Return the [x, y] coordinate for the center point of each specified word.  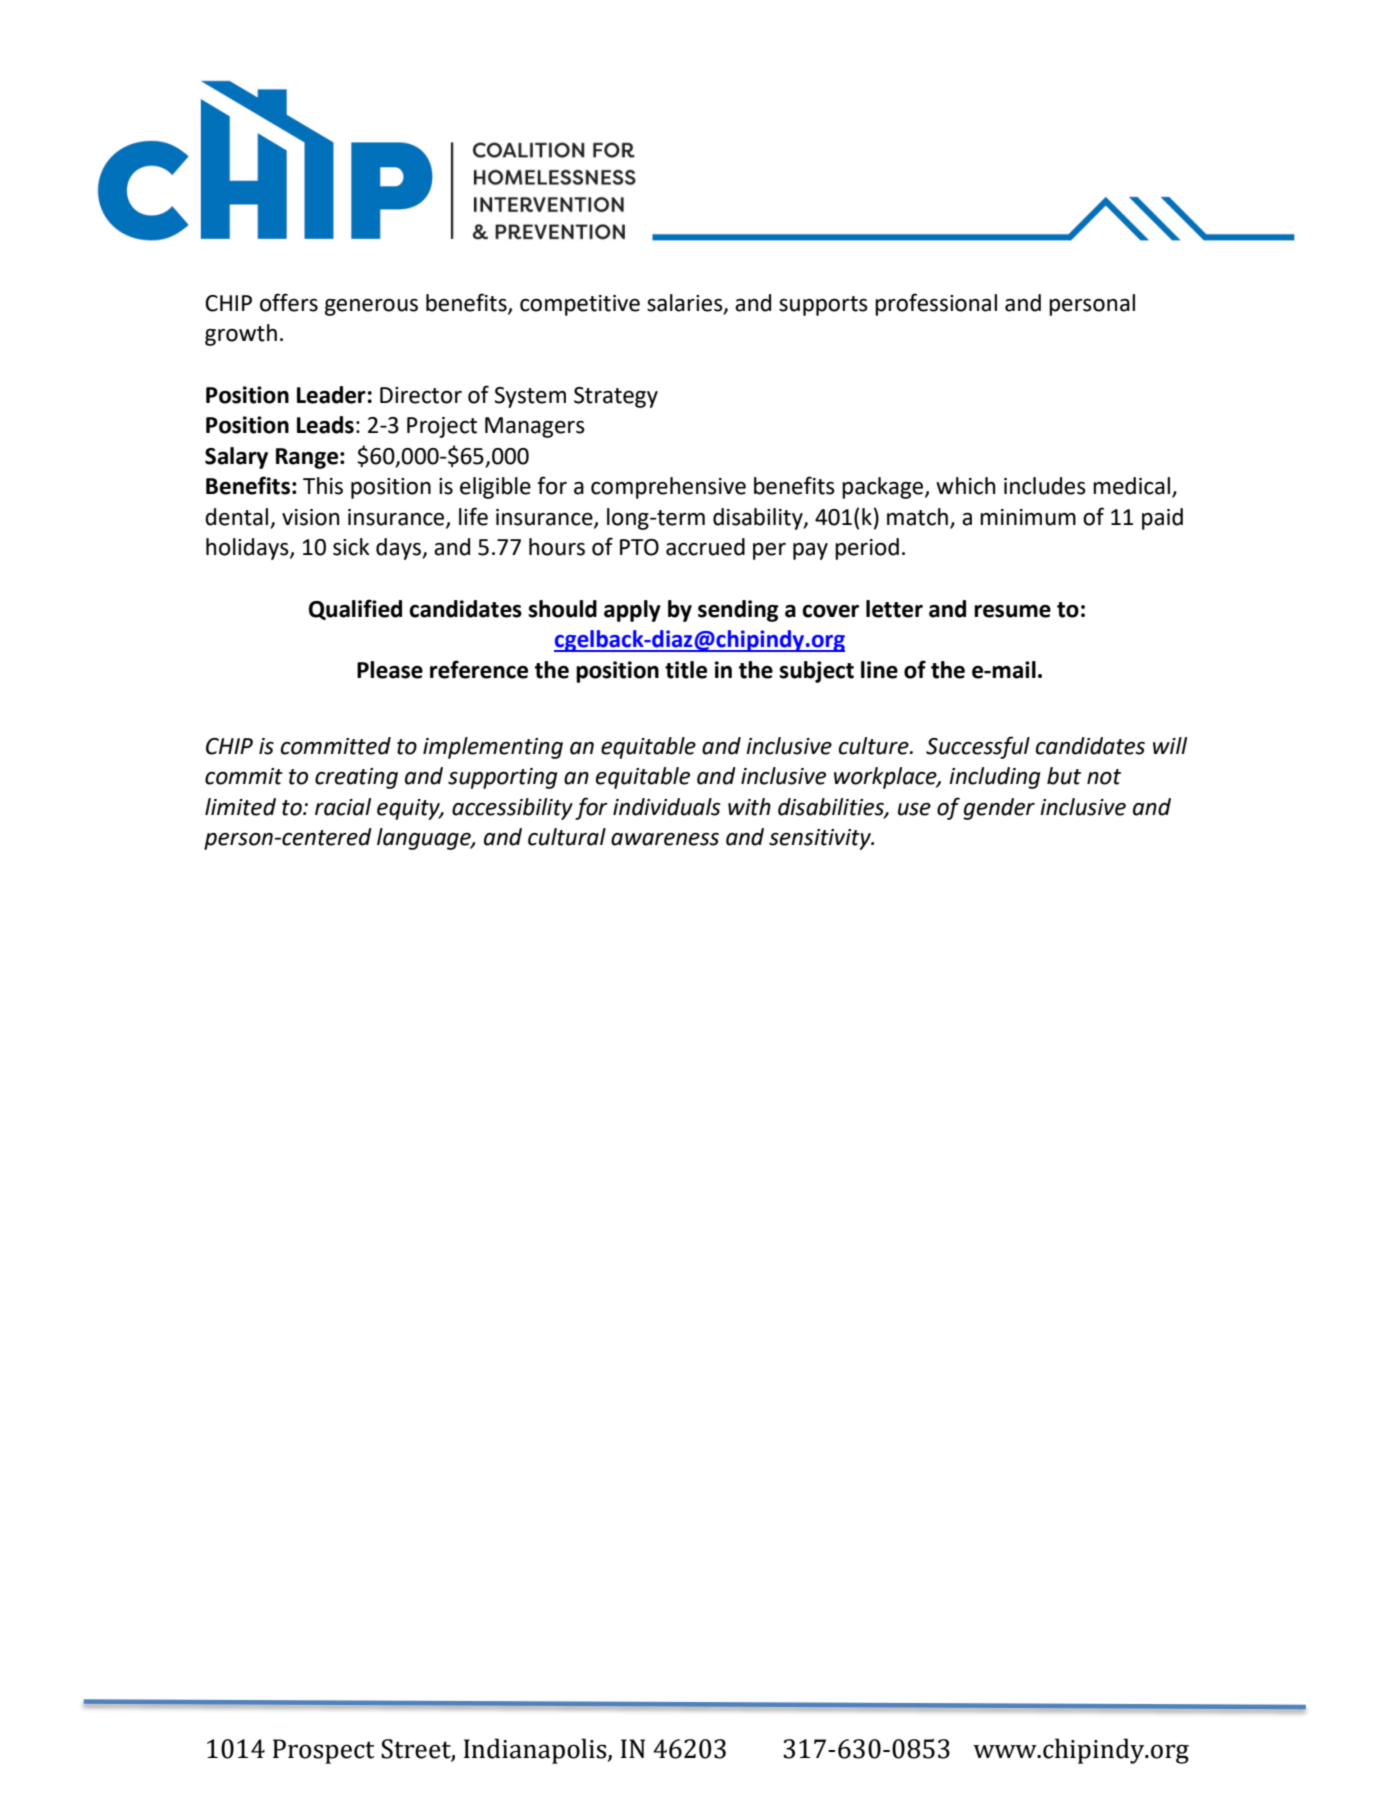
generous [371, 307]
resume [1012, 611]
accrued [705, 547]
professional [936, 304]
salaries [686, 303]
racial [343, 807]
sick [351, 547]
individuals [667, 807]
